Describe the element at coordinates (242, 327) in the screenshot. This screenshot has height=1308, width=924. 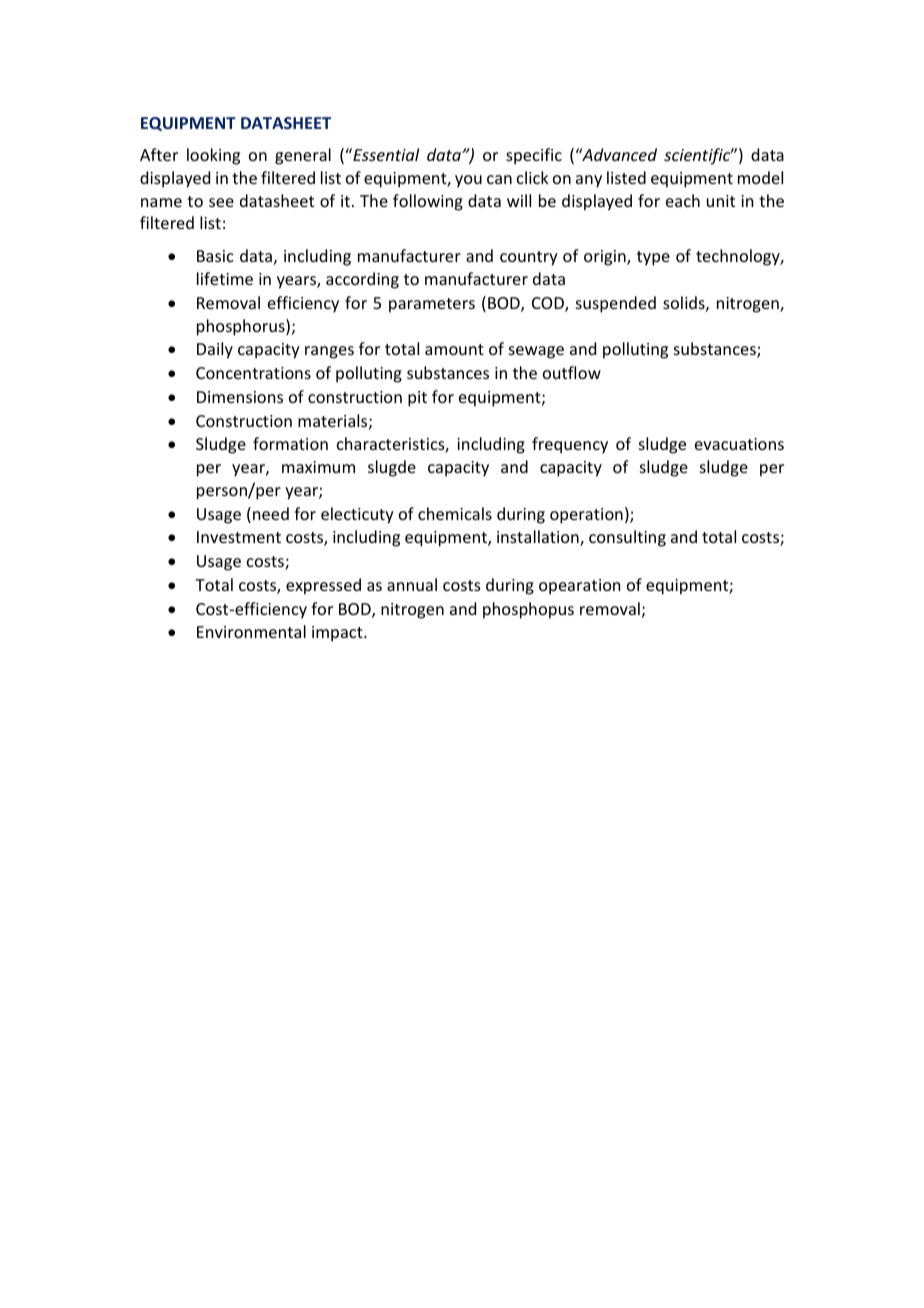
I see `phosphorus` at that location.
